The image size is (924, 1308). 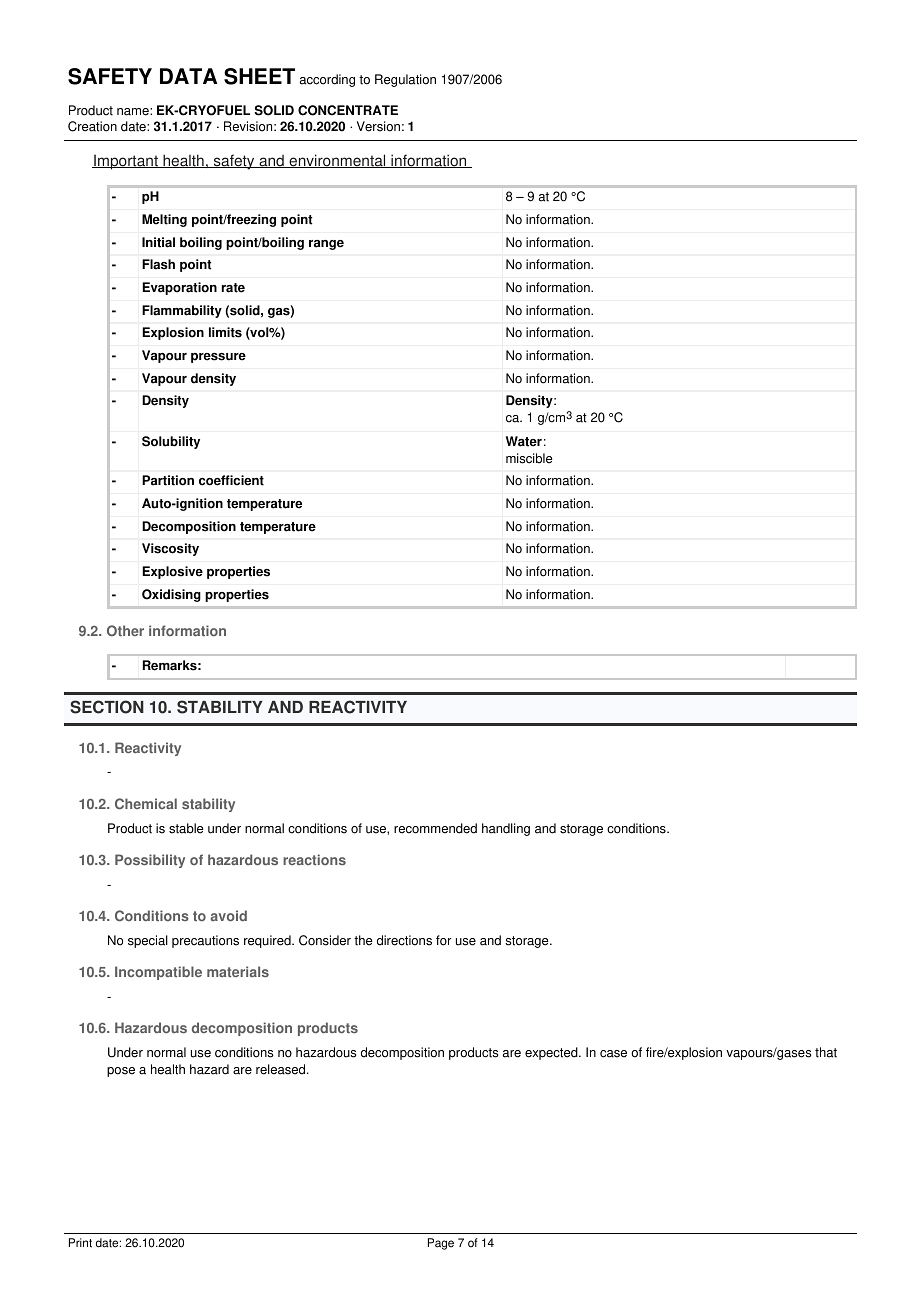 I want to click on stable, so click(x=186, y=828).
